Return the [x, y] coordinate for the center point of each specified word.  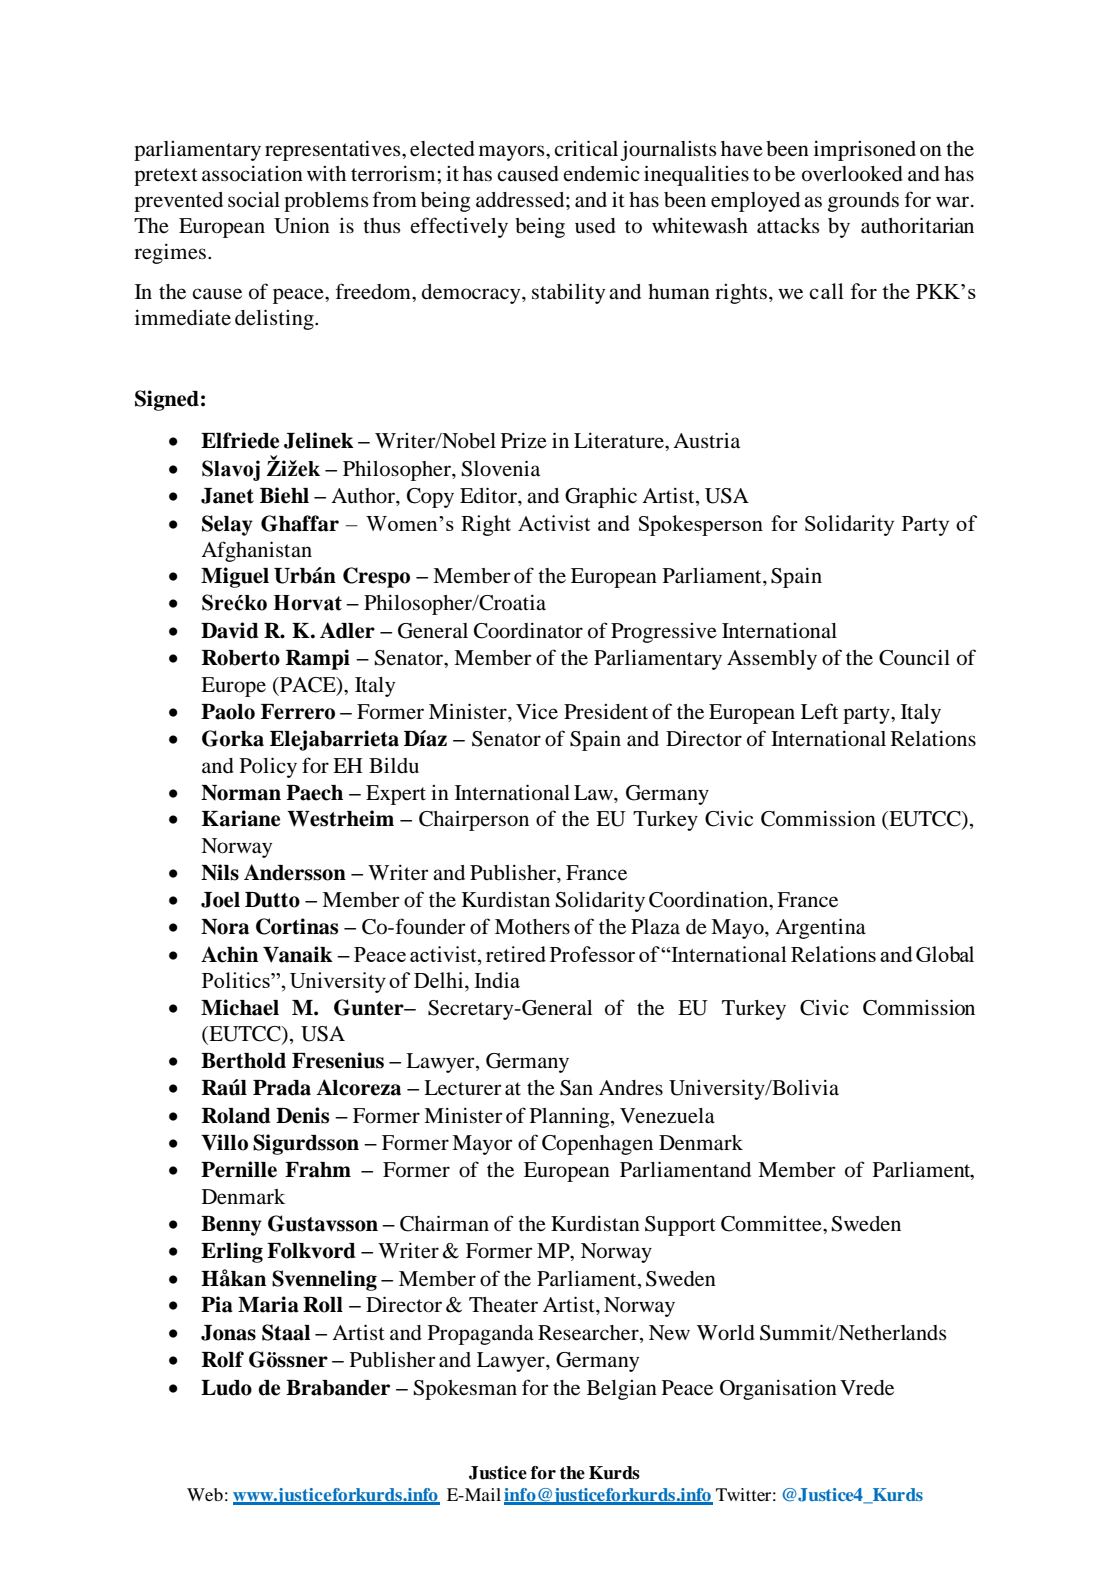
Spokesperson [701, 525]
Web [205, 1494]
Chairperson [474, 820]
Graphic [601, 498]
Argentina [820, 928]
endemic [601, 173]
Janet [227, 496]
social [254, 200]
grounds [863, 202]
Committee [772, 1224]
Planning [571, 1117]
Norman [241, 793]
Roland [236, 1116]
